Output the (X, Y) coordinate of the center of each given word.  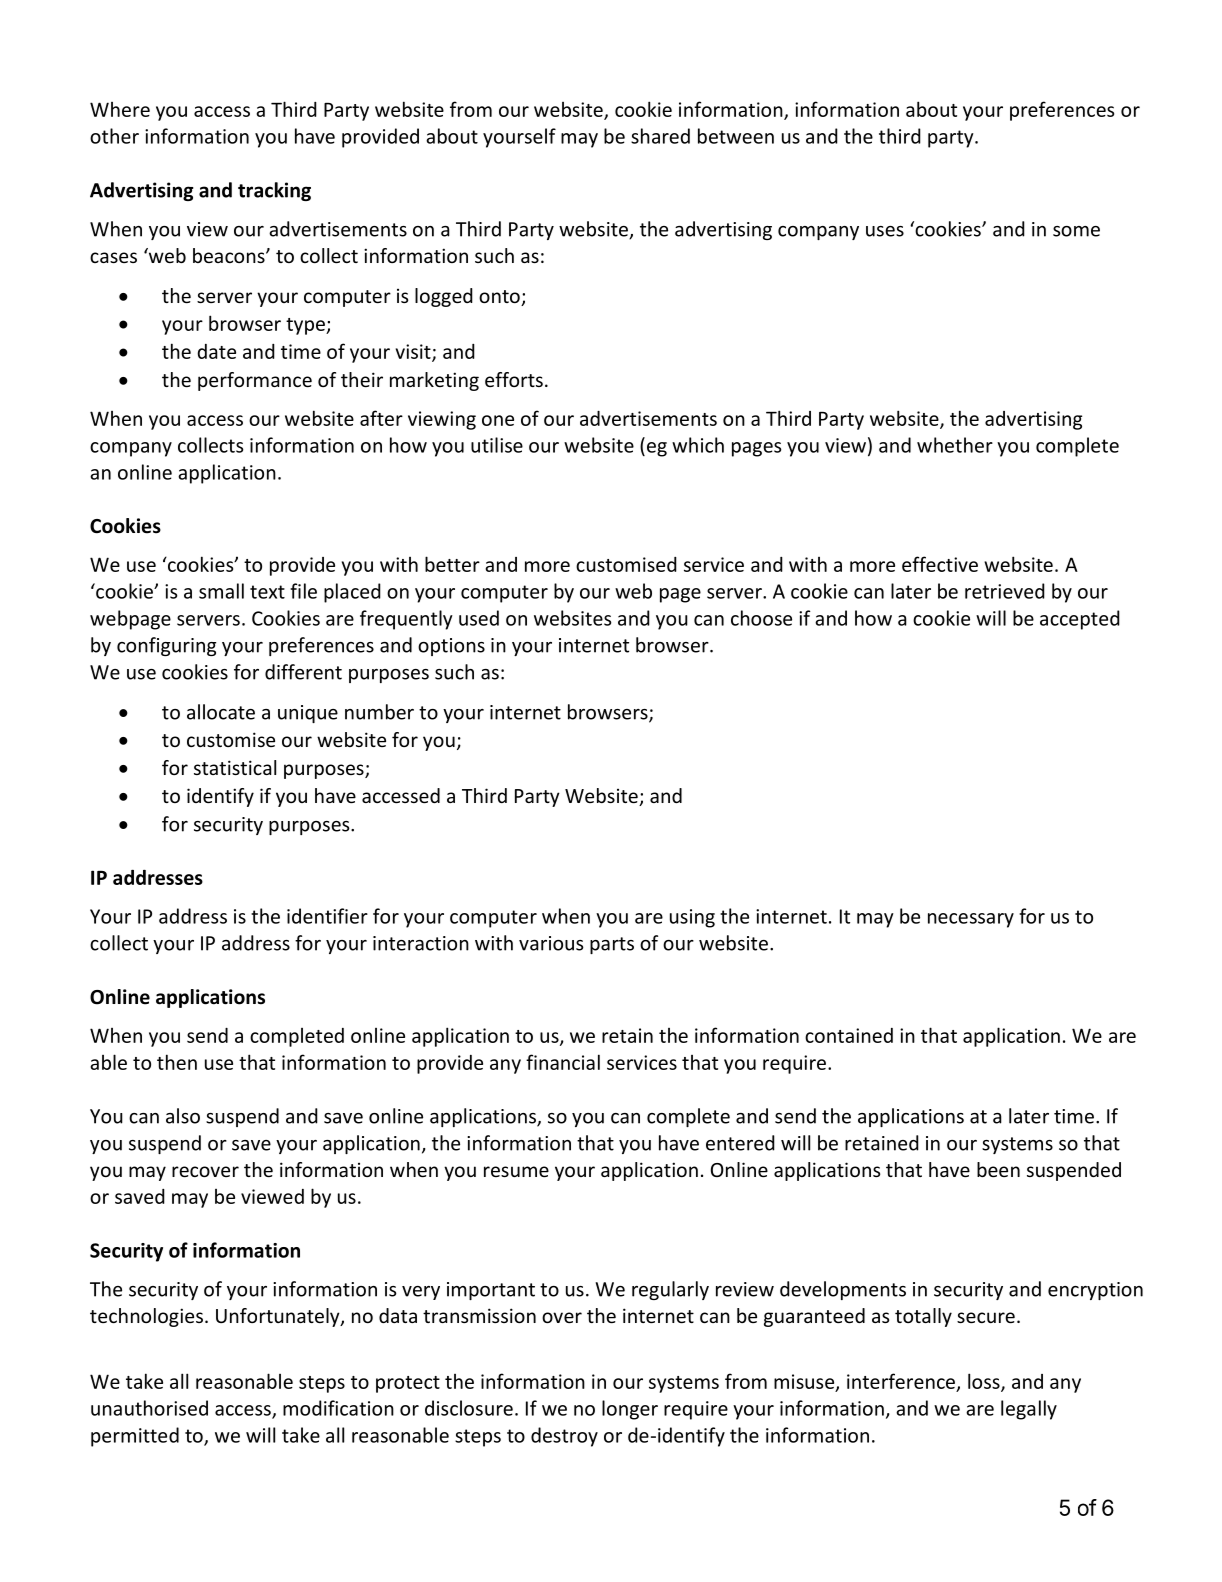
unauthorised (149, 1408)
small (221, 591)
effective (940, 564)
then (177, 1062)
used (479, 618)
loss (985, 1382)
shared (660, 136)
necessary (971, 920)
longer (630, 1410)
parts (612, 945)
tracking (274, 191)
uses (885, 231)
